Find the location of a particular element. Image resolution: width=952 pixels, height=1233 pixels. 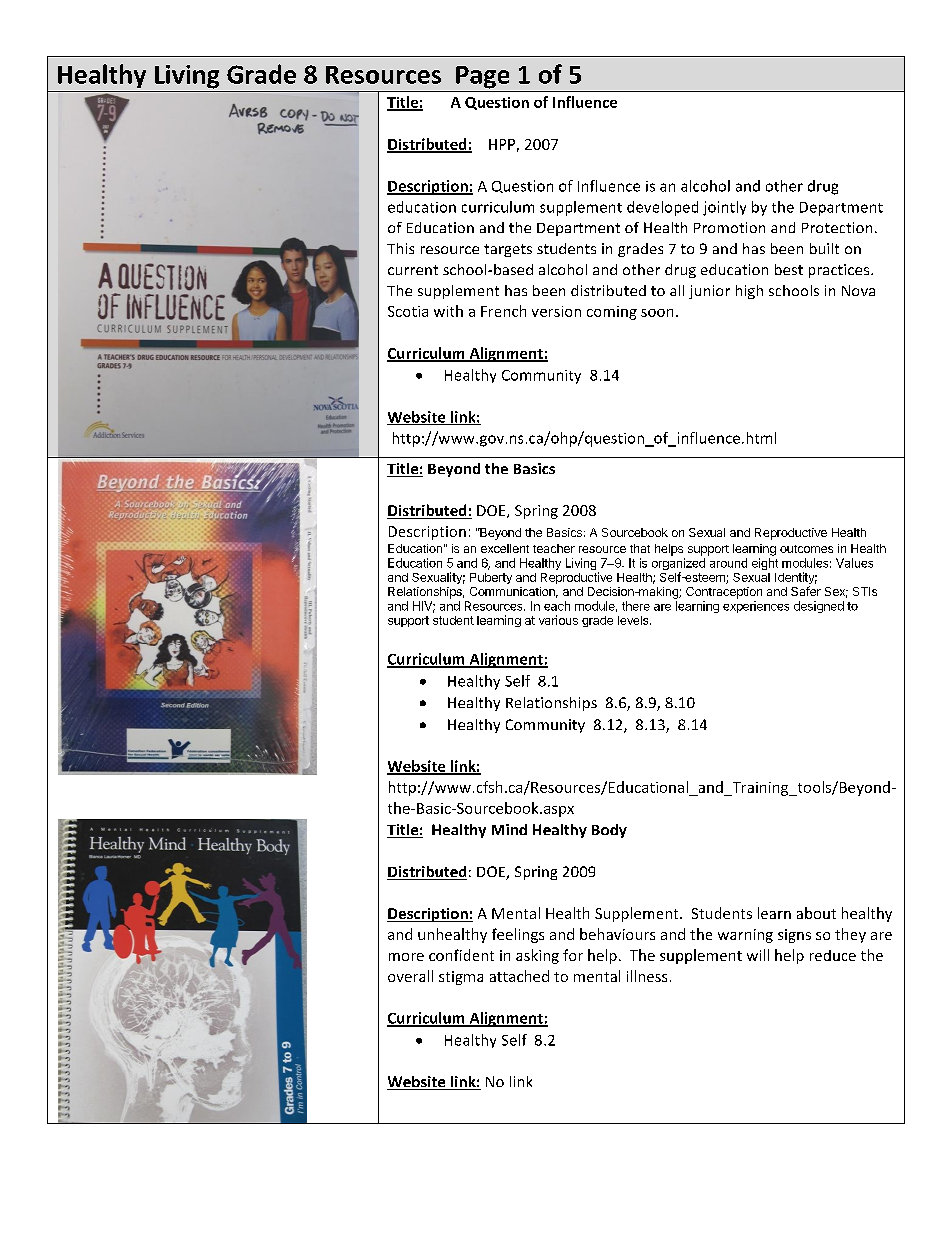

levels is located at coordinates (634, 620).
